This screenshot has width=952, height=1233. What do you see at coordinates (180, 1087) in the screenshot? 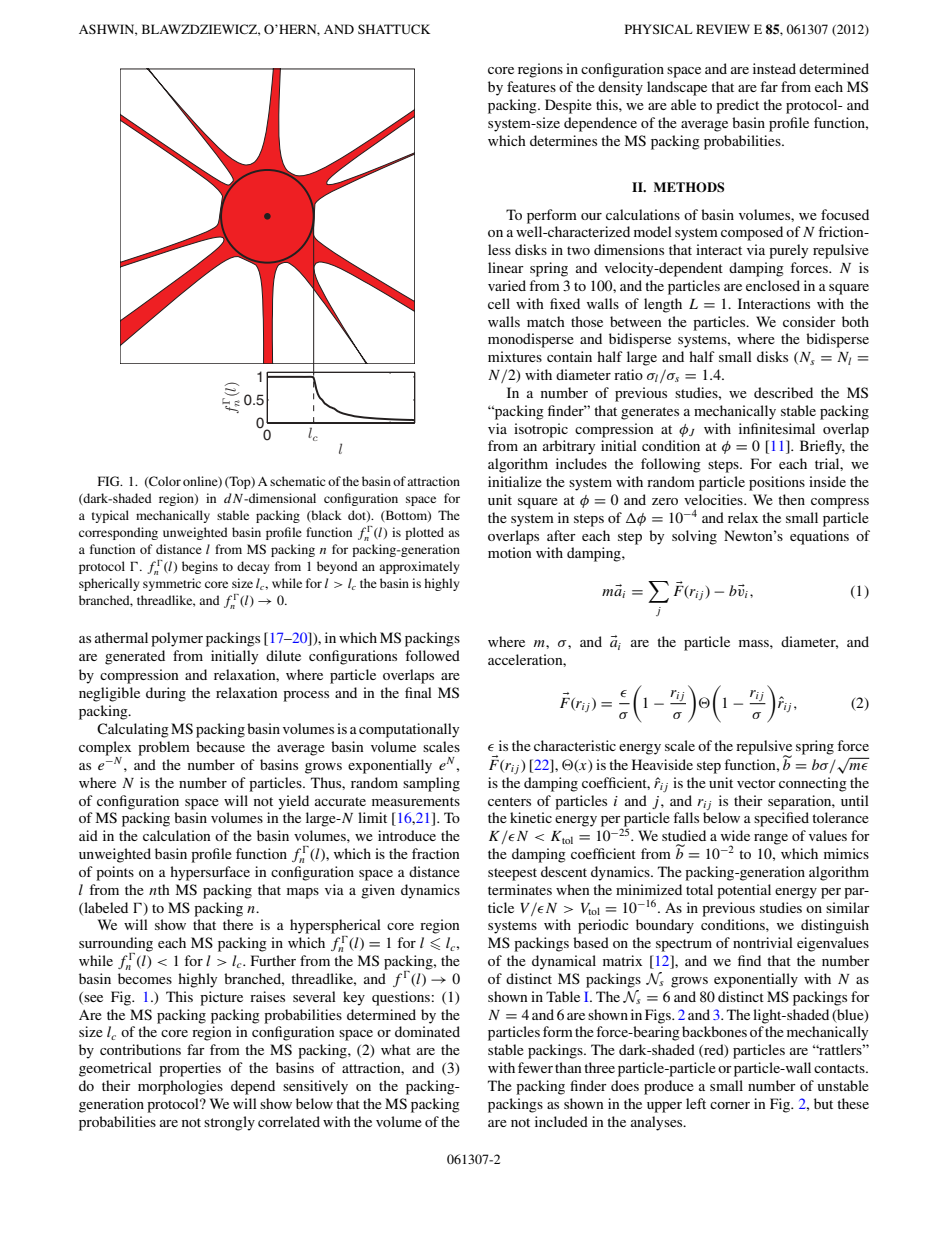
I see `morphologies` at bounding box center [180, 1087].
